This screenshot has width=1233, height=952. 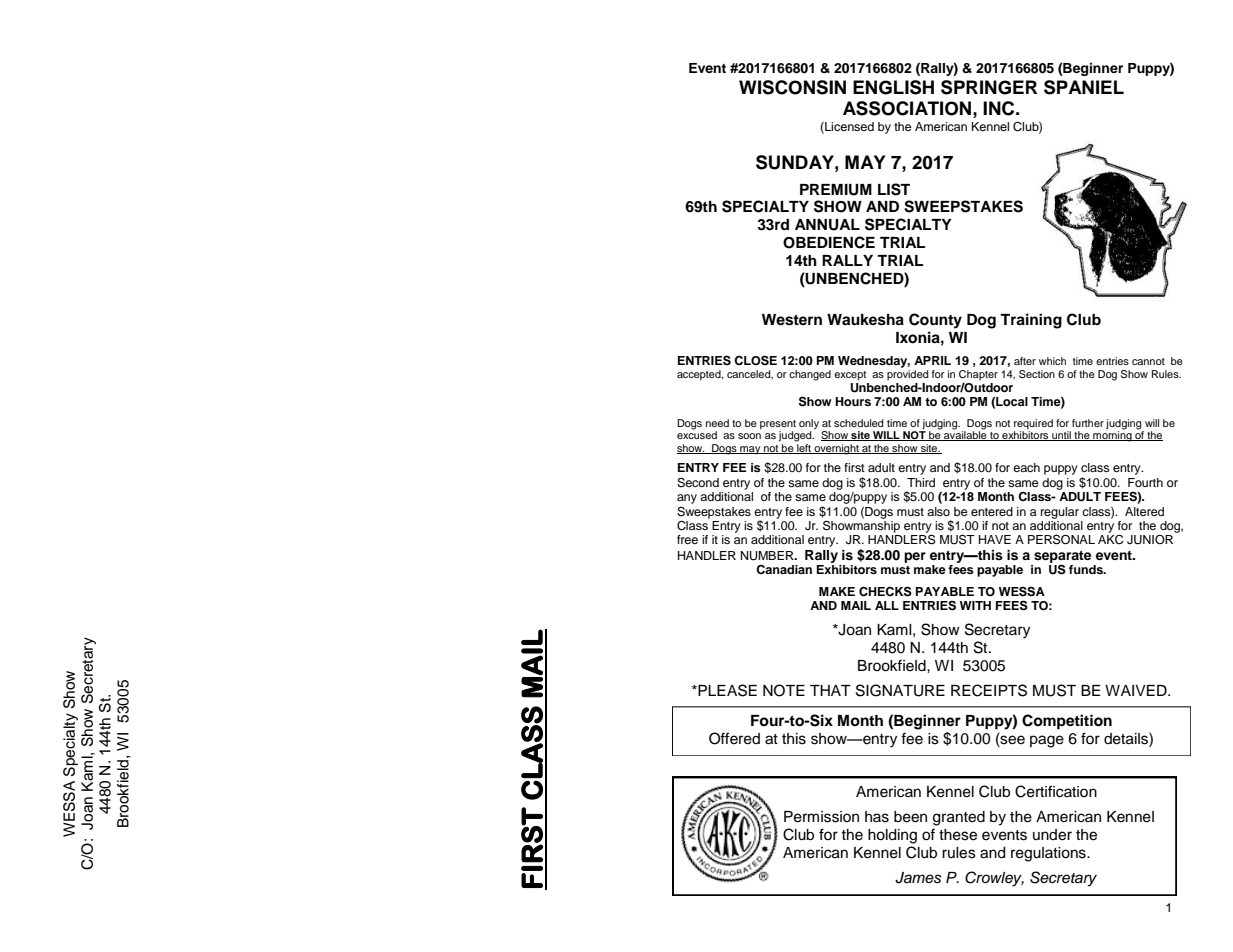 What do you see at coordinates (792, 320) in the screenshot?
I see `Western` at bounding box center [792, 320].
